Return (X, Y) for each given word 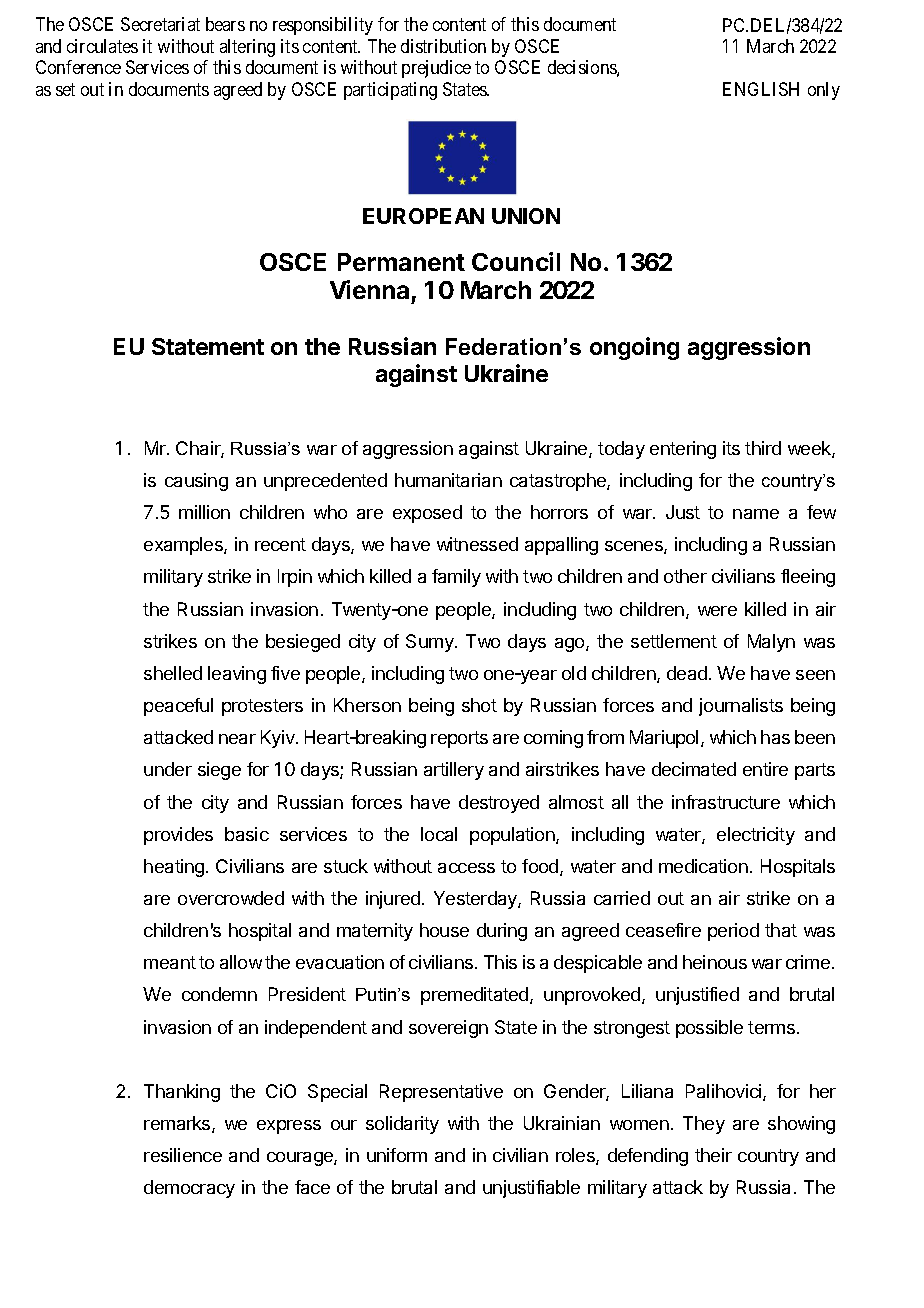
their (713, 1155)
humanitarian (448, 480)
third (763, 448)
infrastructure (726, 802)
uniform (397, 1155)
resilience (183, 1155)
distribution (443, 46)
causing (196, 482)
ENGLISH (761, 89)
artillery (454, 771)
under (168, 769)
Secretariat (160, 24)
